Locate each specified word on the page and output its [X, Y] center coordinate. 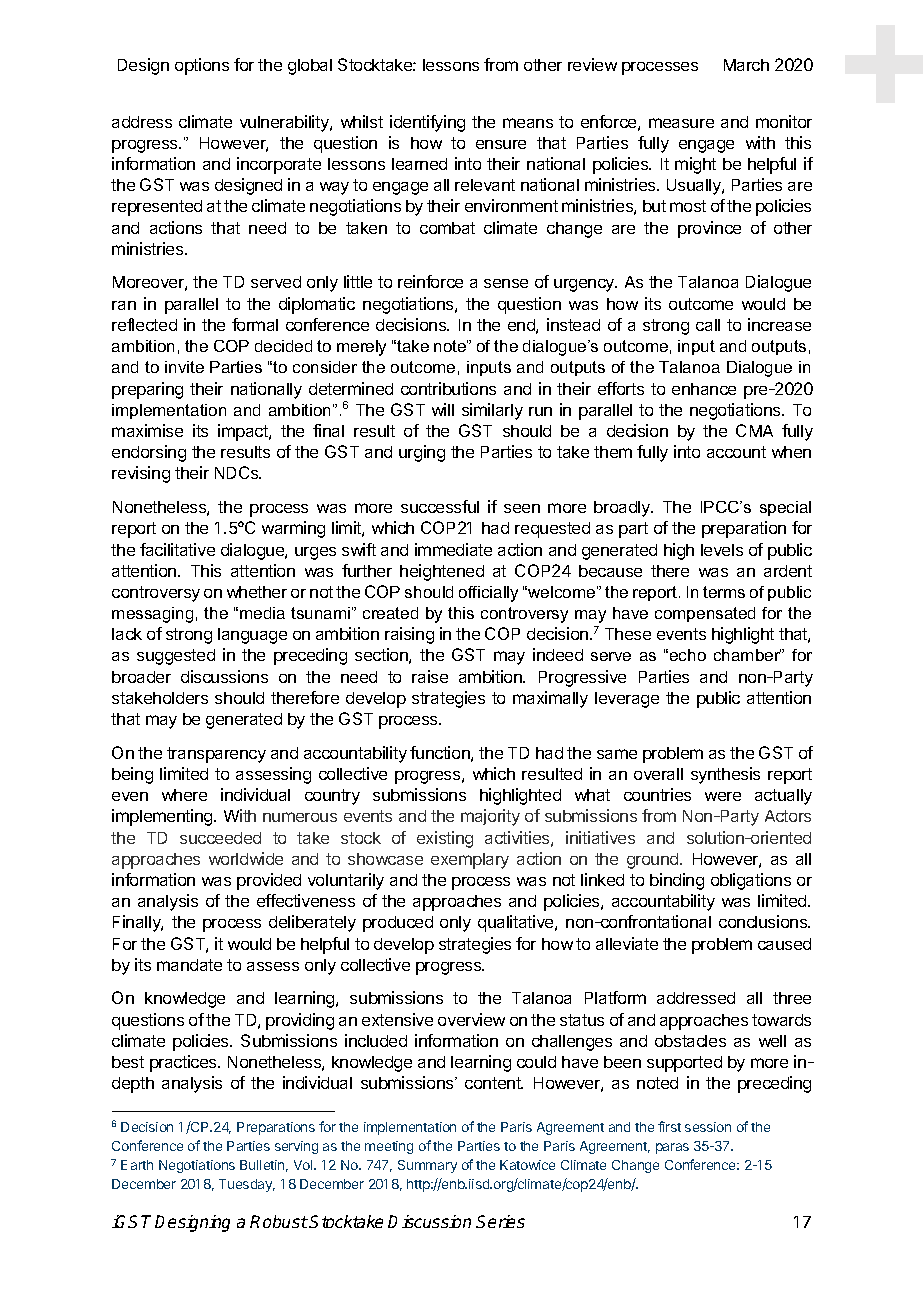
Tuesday [247, 1185]
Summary [427, 1166]
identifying [427, 123]
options [202, 66]
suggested [176, 657]
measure [681, 123]
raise [430, 676]
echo [688, 655]
